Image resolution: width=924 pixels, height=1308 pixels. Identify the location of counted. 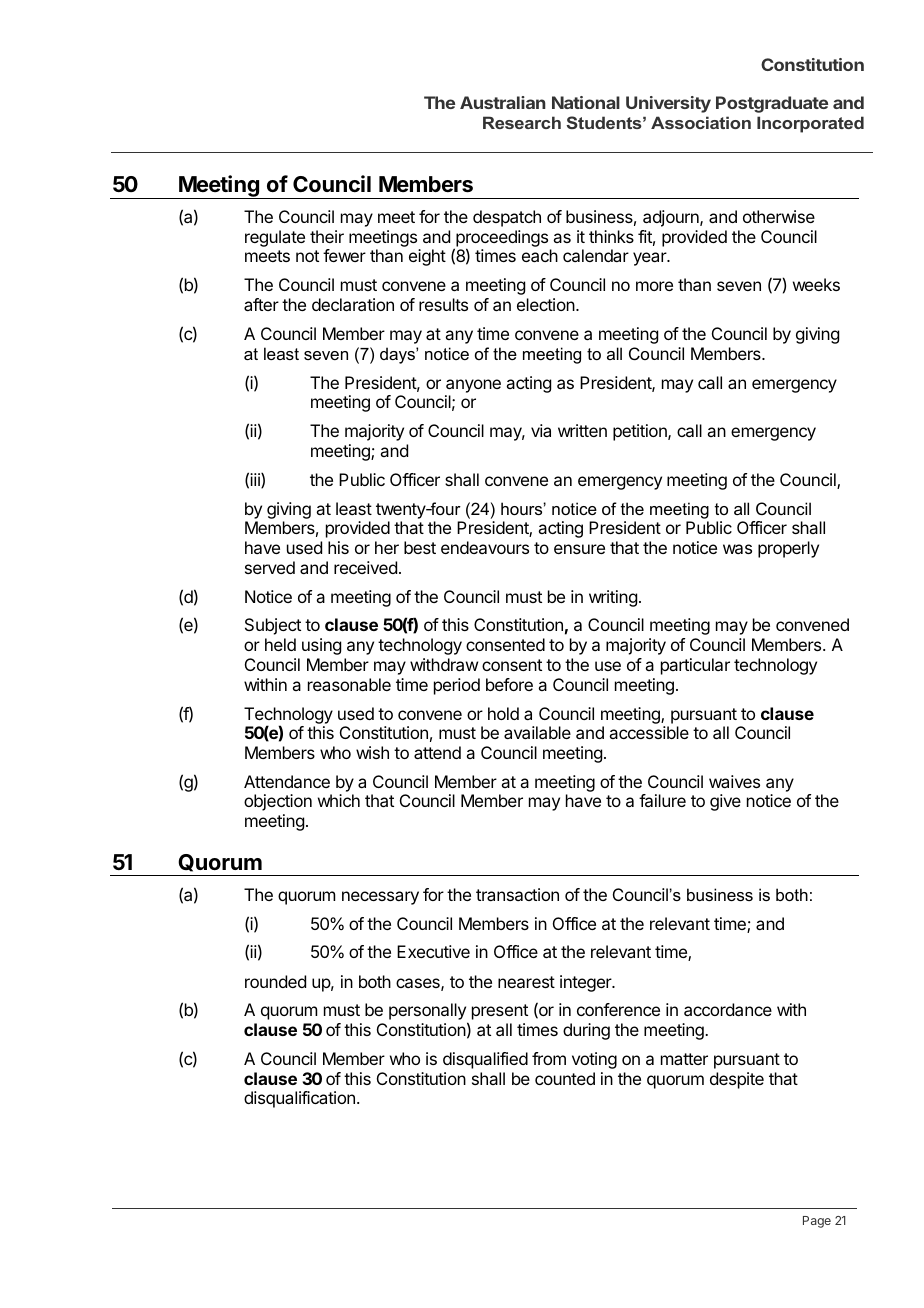
(565, 1078).
